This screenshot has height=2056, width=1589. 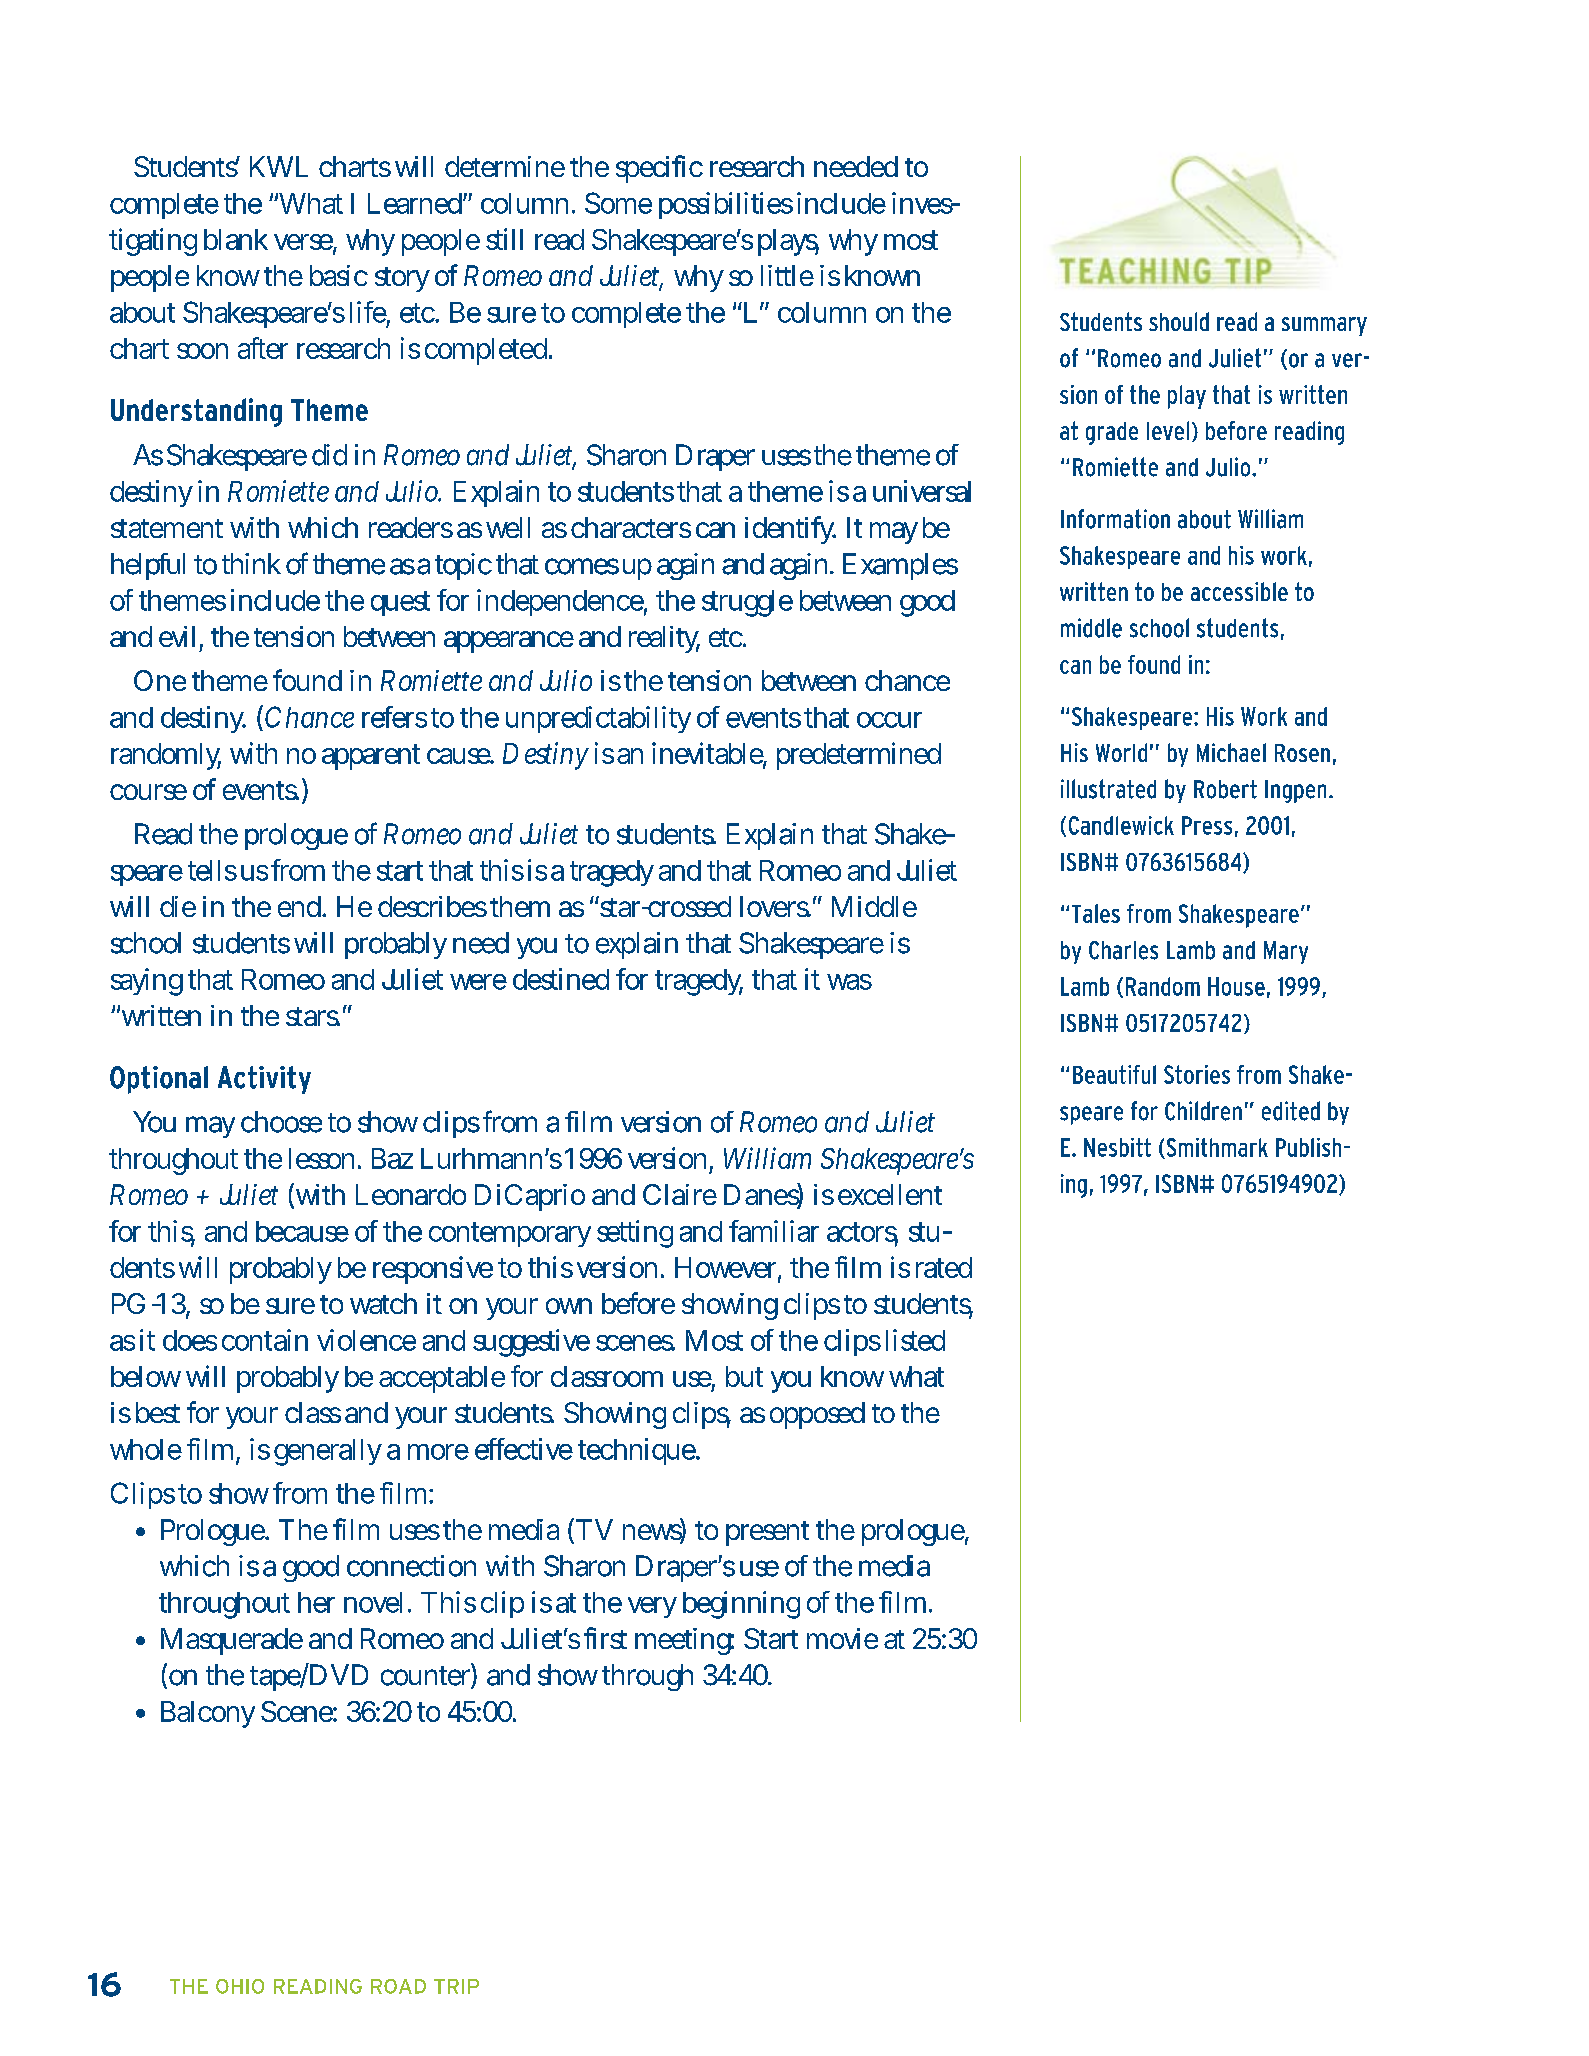 What do you see at coordinates (1203, 1111) in the screenshot?
I see `Children` at bounding box center [1203, 1111].
